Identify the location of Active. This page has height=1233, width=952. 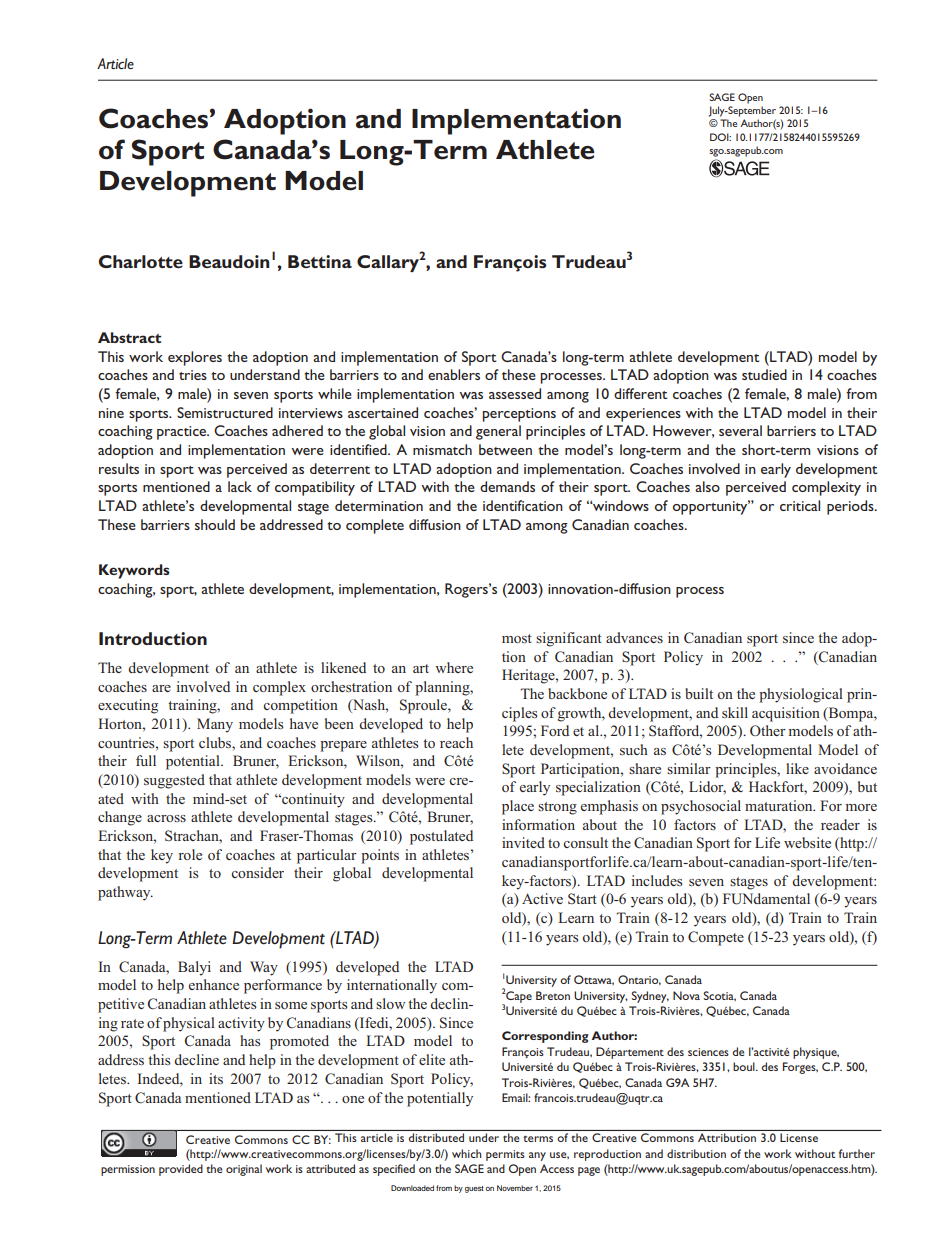
(542, 898).
